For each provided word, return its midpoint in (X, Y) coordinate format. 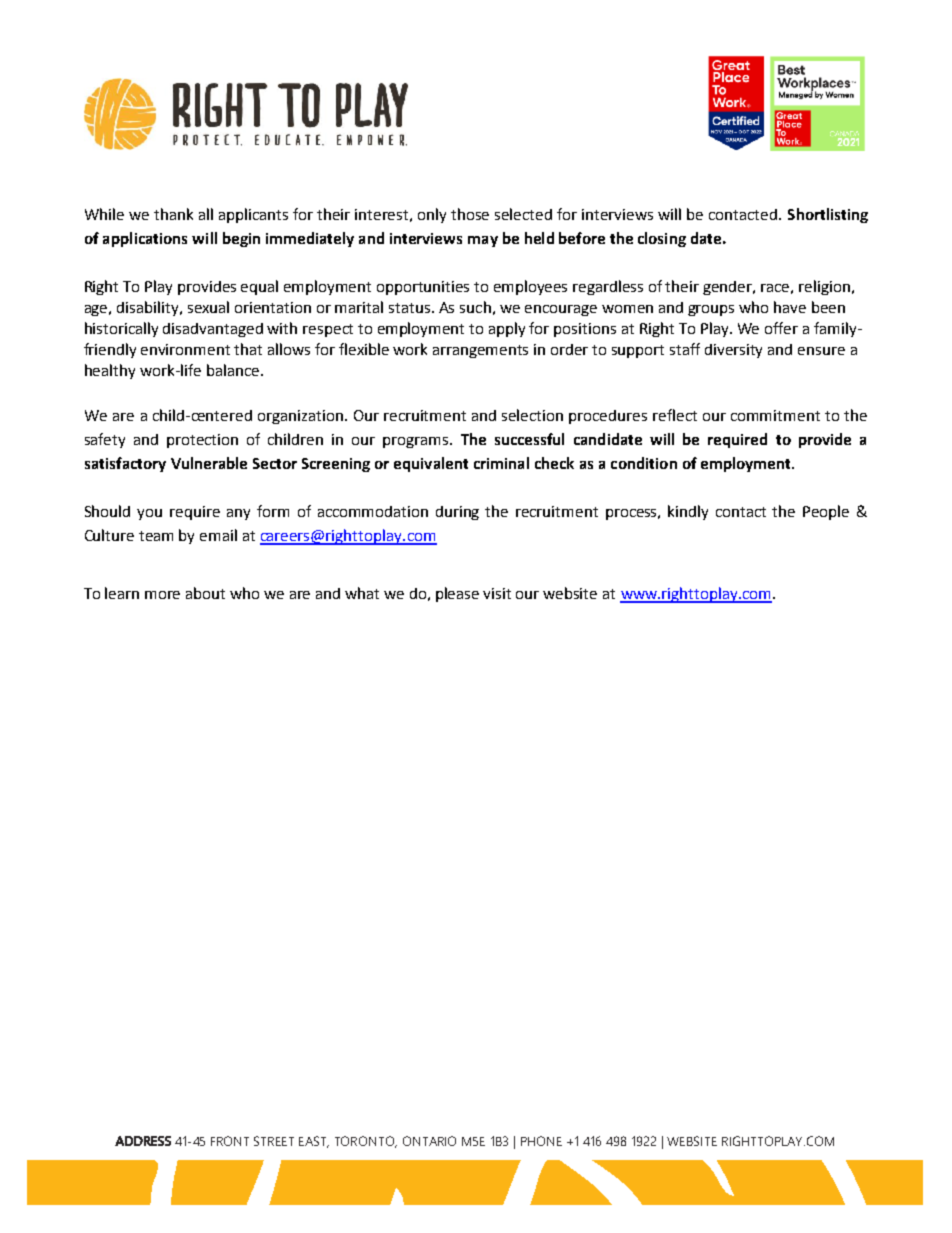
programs (417, 442)
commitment (775, 415)
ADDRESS (143, 1141)
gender (729, 288)
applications (145, 239)
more (162, 595)
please (457, 594)
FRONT (230, 1141)
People (826, 512)
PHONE (541, 1141)
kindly (688, 512)
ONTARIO (429, 1141)
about (205, 593)
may (483, 241)
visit (497, 593)
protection (202, 441)
